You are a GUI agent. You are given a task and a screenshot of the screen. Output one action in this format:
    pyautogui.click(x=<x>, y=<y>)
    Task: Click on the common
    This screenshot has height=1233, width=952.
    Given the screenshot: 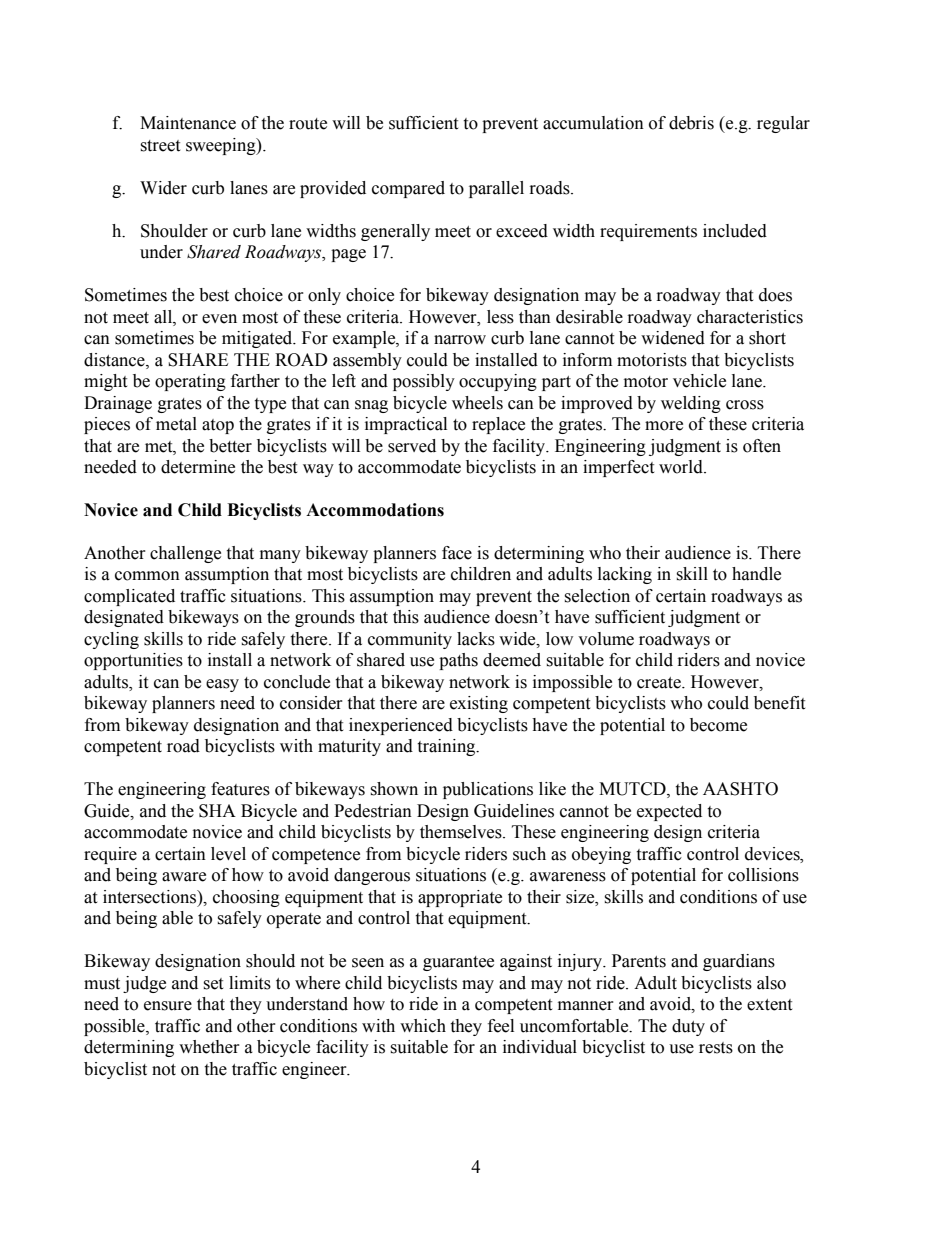 What is the action you would take?
    pyautogui.click(x=147, y=576)
